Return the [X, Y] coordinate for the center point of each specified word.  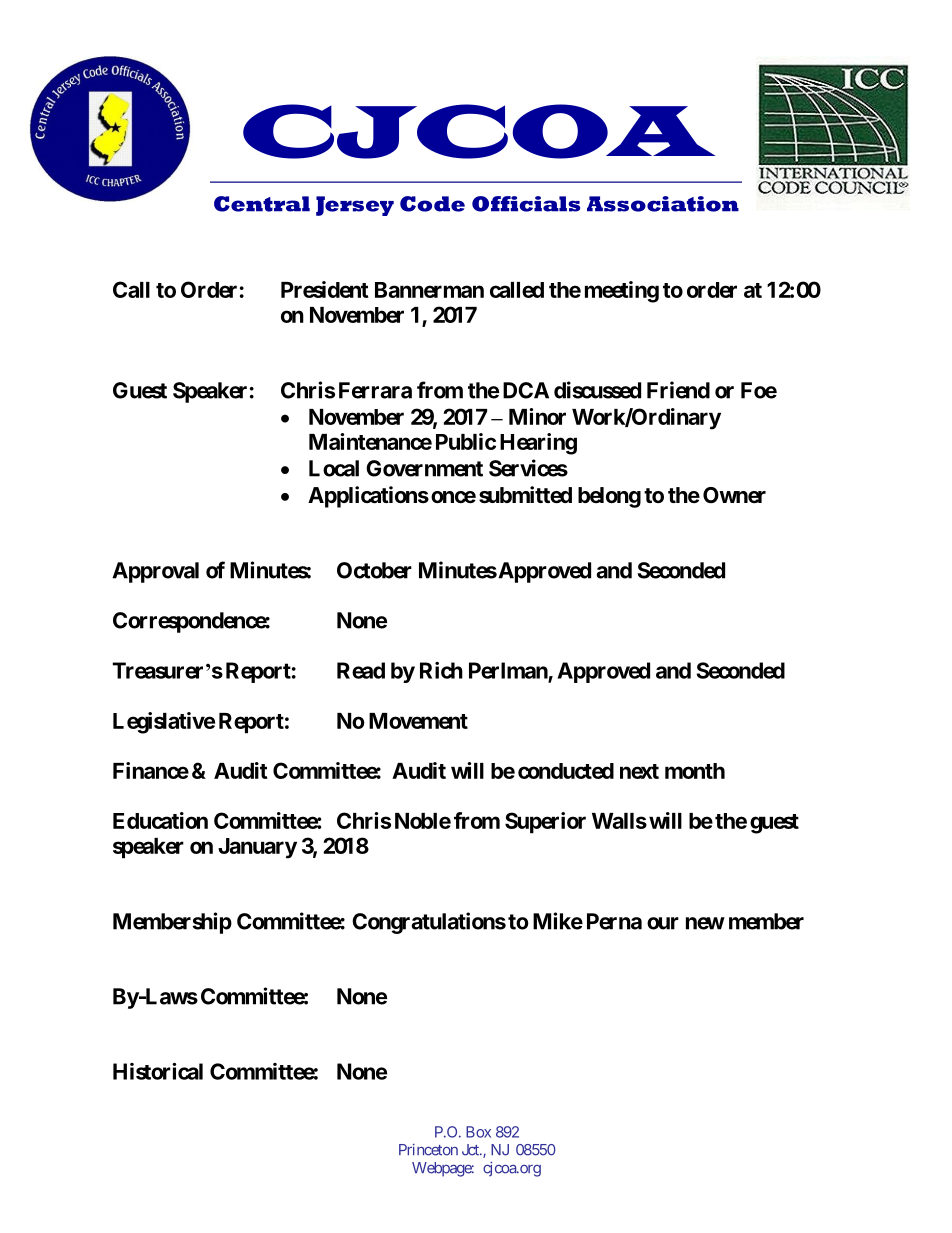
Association [663, 204]
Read [361, 670]
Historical [158, 1071]
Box [478, 1132]
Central [262, 204]
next [639, 771]
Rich [441, 670]
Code [432, 204]
